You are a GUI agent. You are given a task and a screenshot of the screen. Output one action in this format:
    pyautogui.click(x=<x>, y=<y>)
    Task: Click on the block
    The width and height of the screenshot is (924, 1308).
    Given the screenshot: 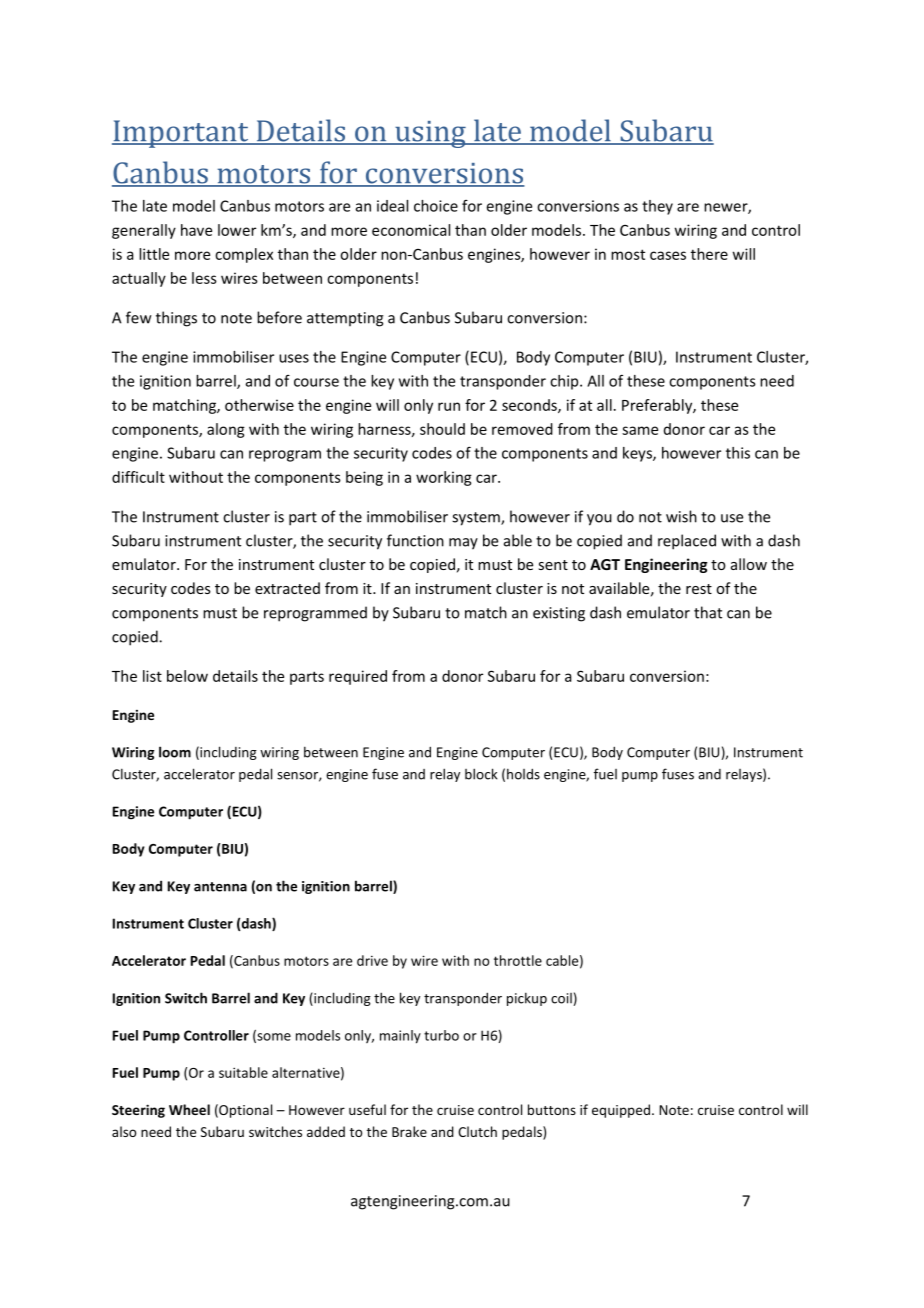 What is the action you would take?
    pyautogui.click(x=481, y=774)
